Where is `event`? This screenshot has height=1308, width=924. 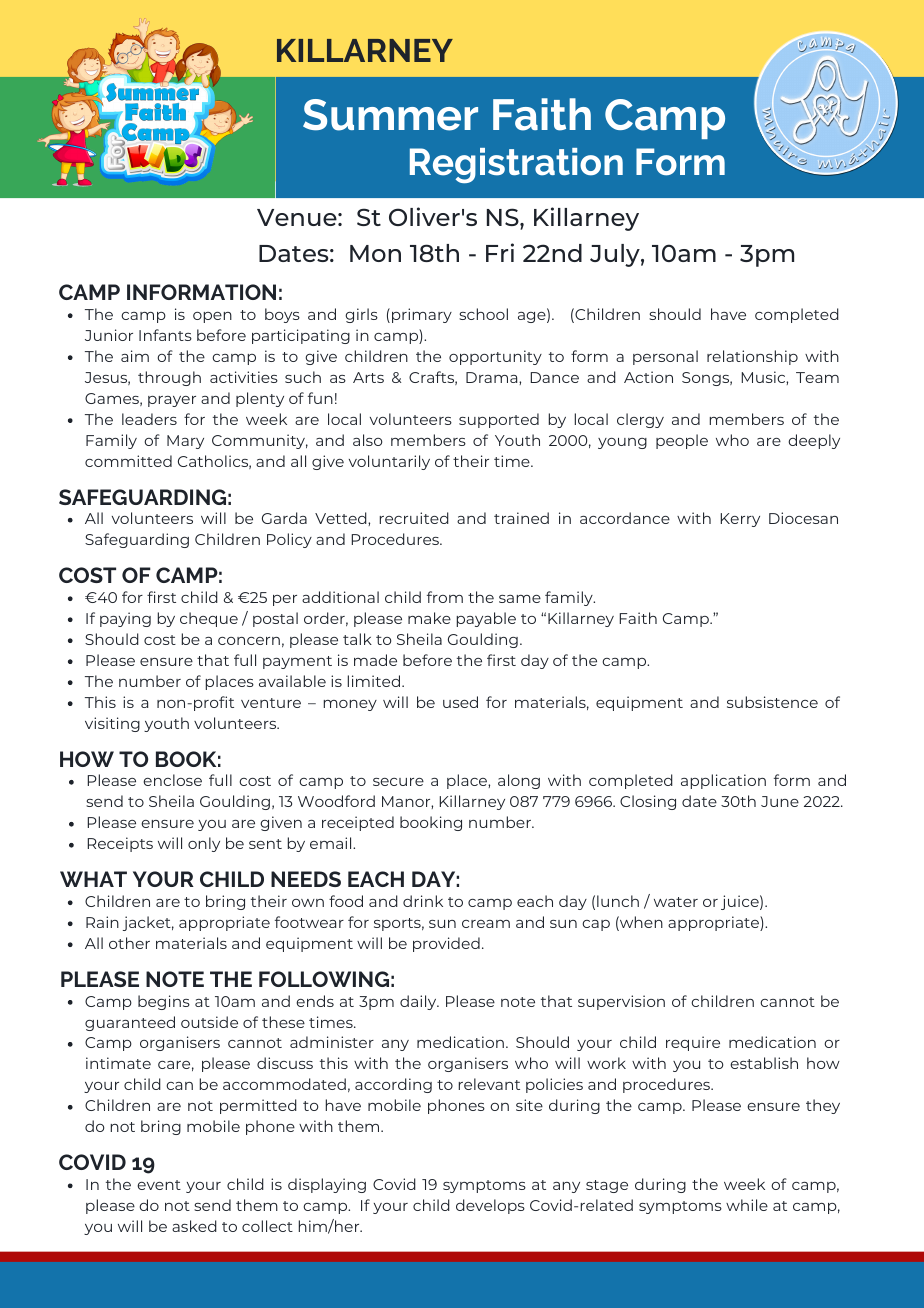
event is located at coordinates (159, 1185).
